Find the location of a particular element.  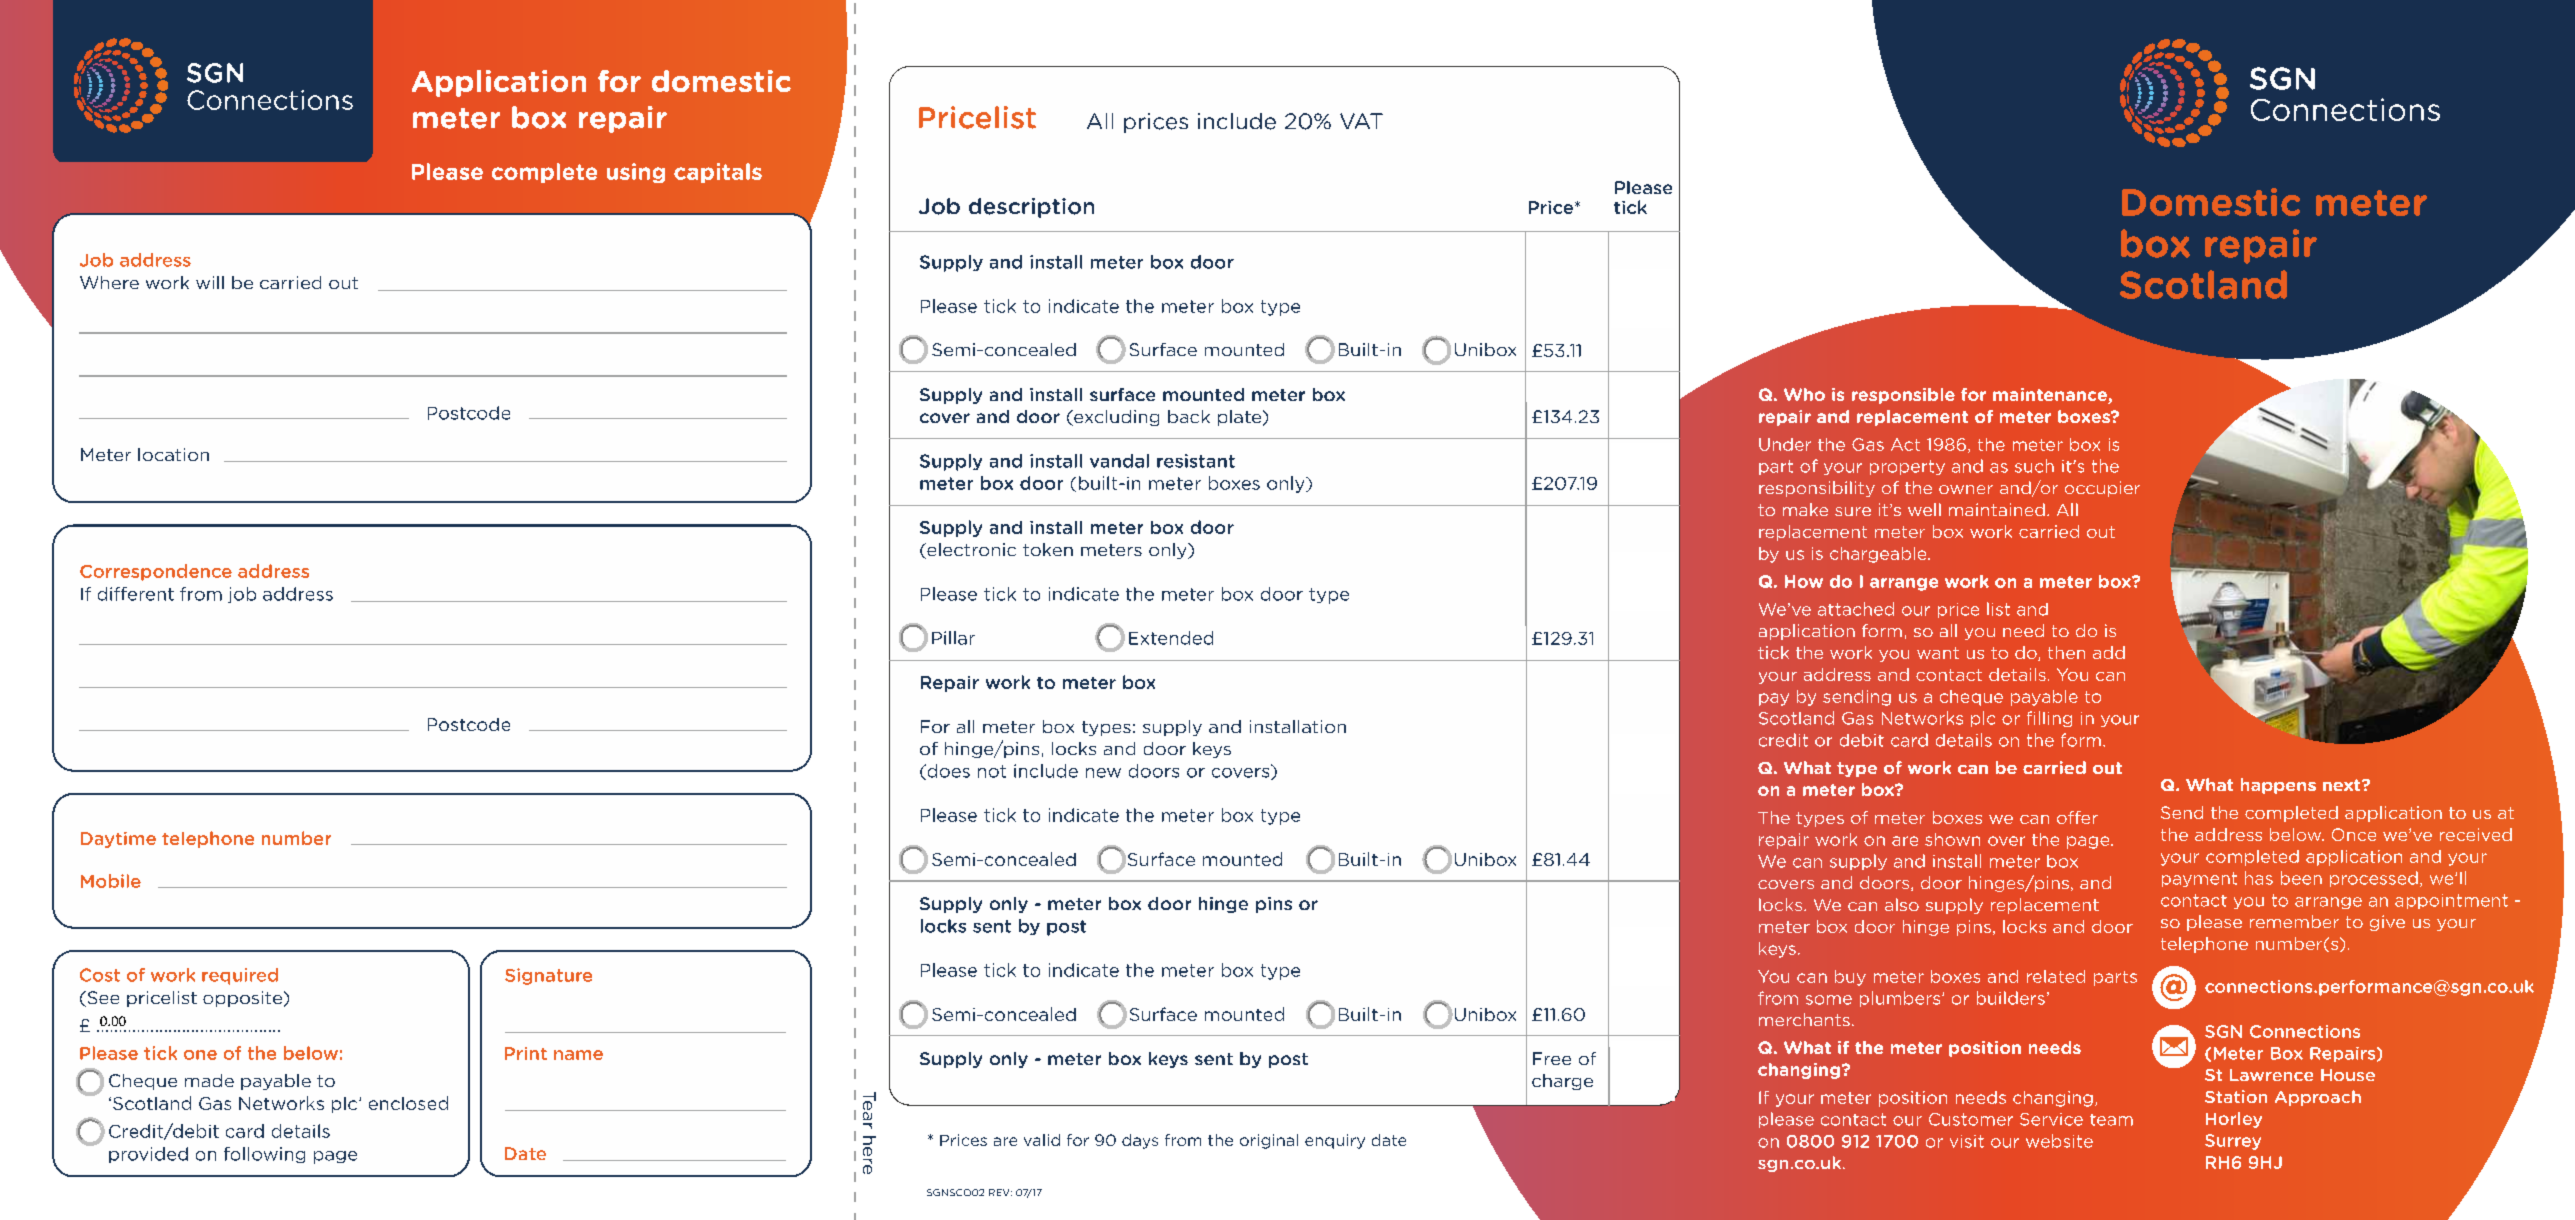

buy is located at coordinates (1850, 978).
